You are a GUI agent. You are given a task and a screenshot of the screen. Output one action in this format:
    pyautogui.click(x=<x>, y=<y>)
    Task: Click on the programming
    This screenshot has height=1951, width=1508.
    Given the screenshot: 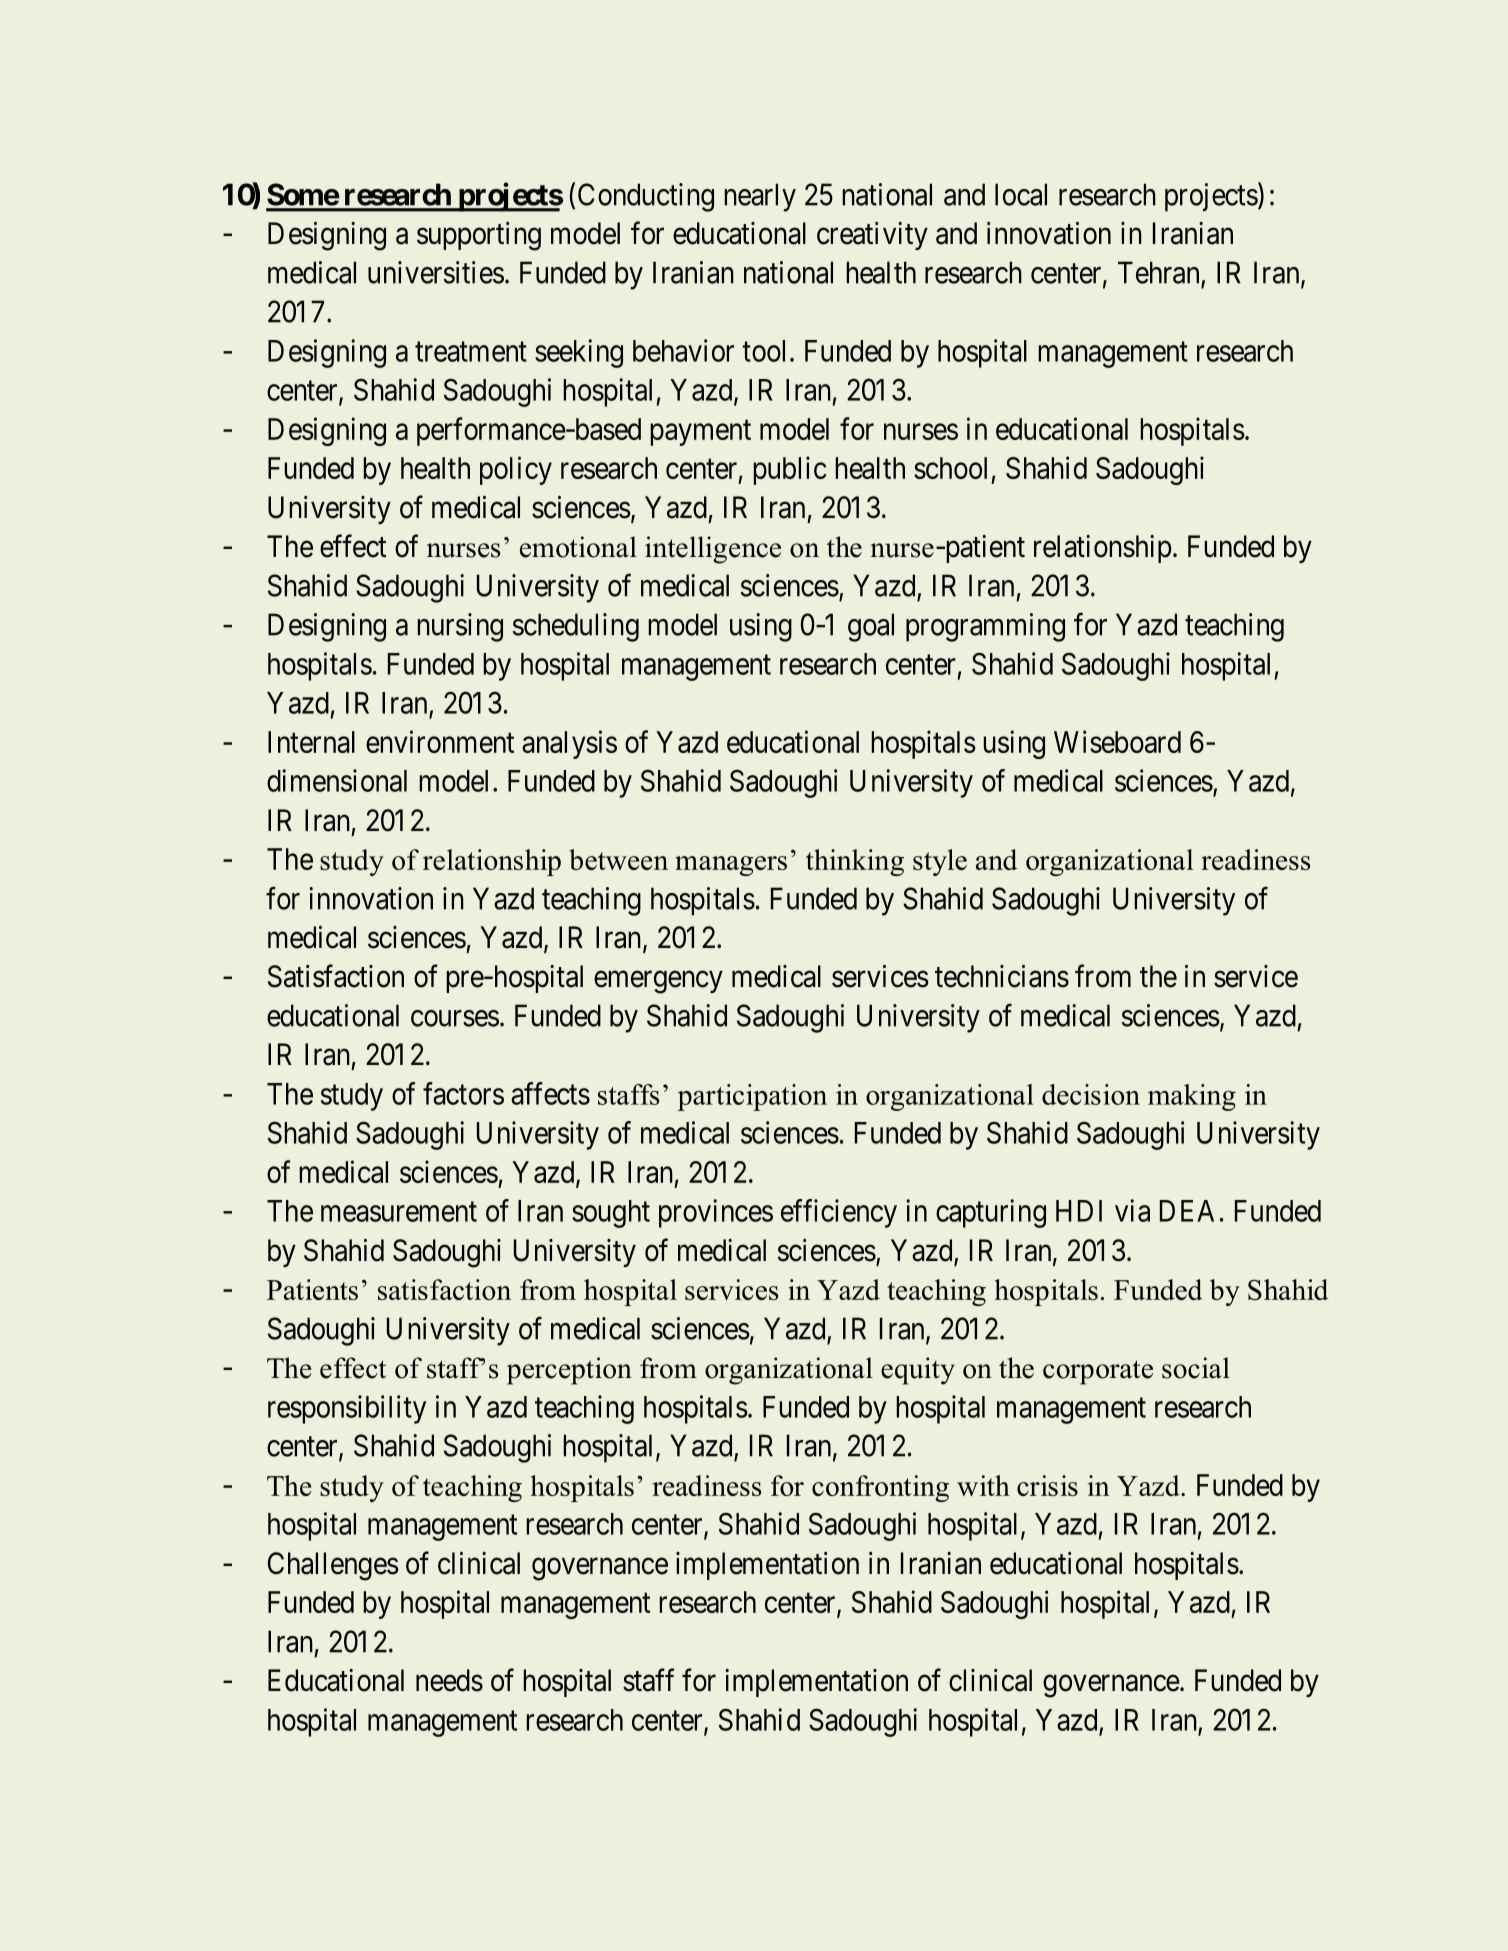 What is the action you would take?
    pyautogui.click(x=985, y=627)
